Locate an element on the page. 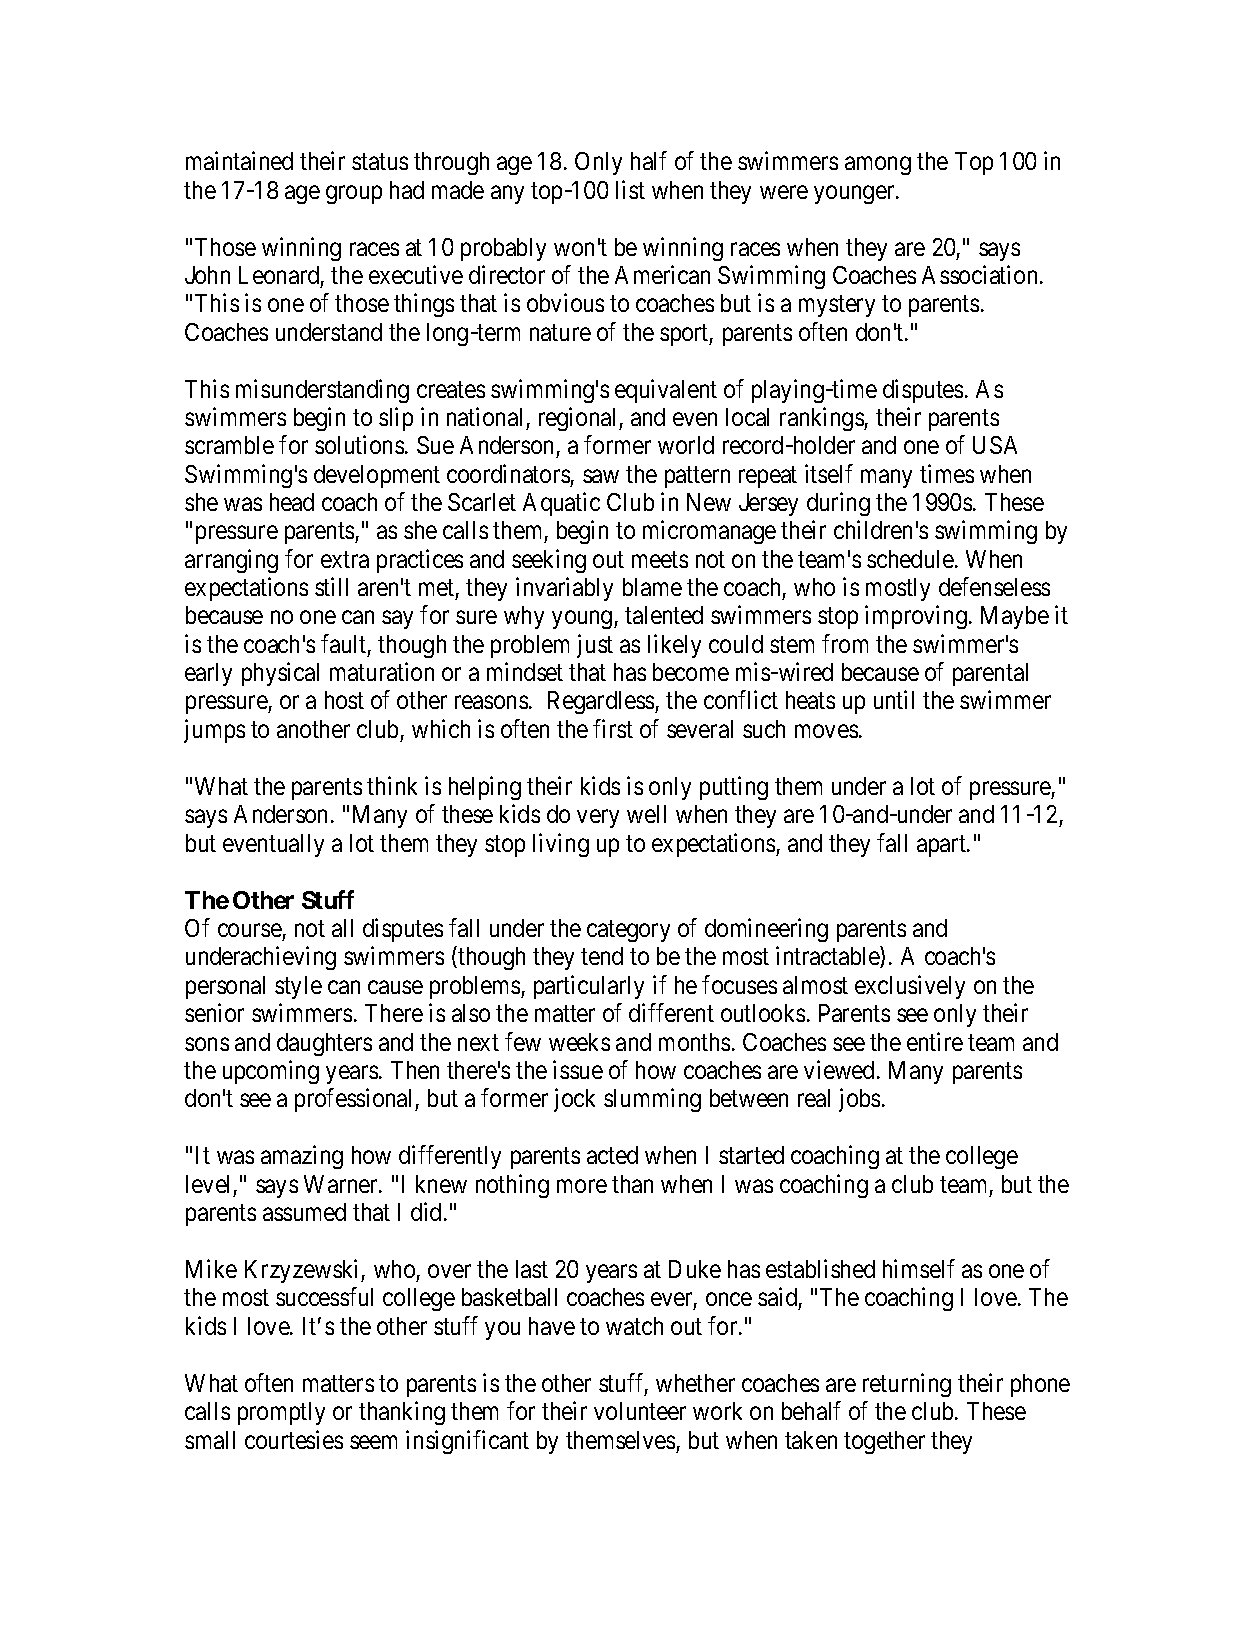 Image resolution: width=1257 pixels, height=1627 pixels. group is located at coordinates (354, 194).
